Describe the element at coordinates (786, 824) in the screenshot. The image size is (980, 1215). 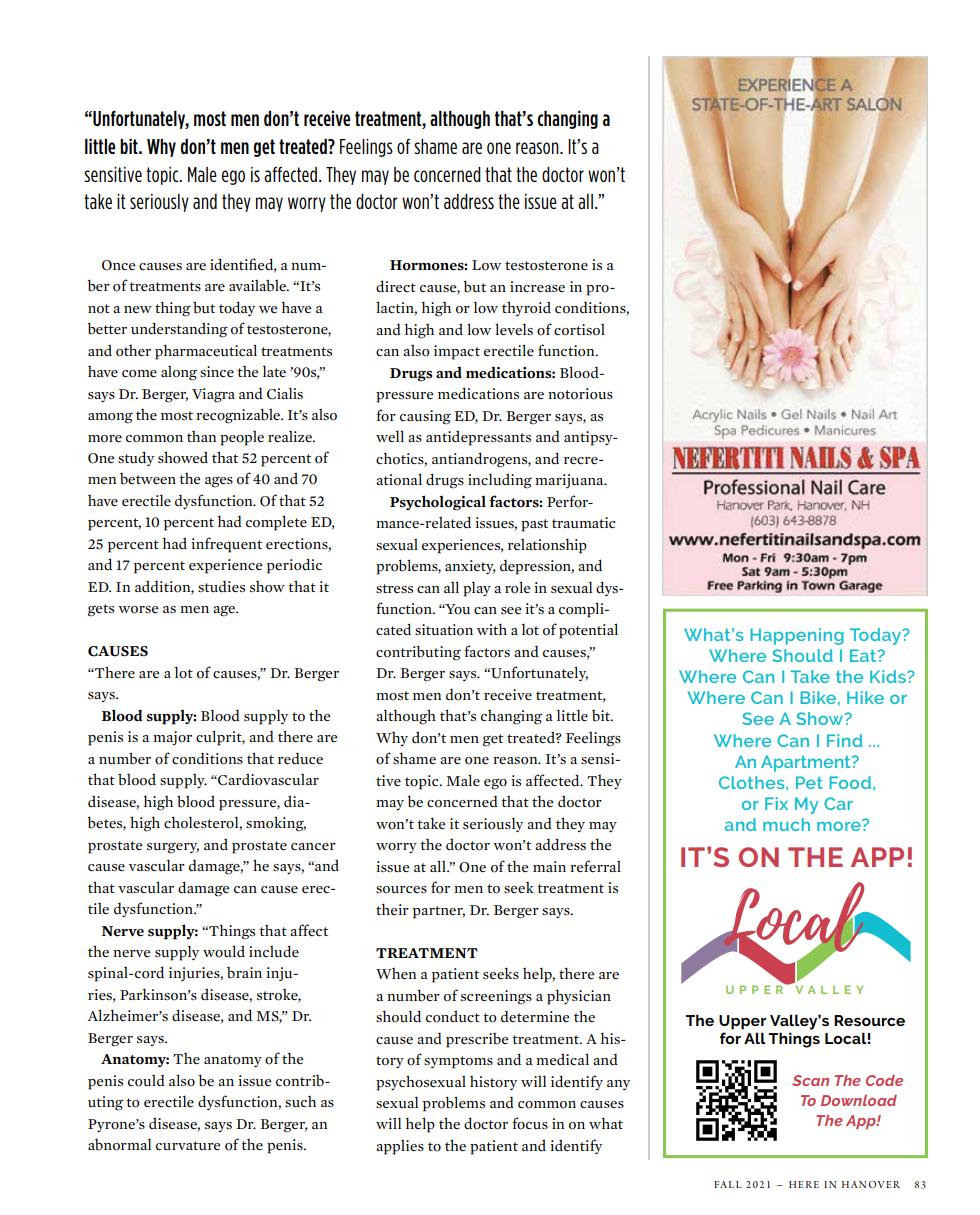
I see `much` at that location.
